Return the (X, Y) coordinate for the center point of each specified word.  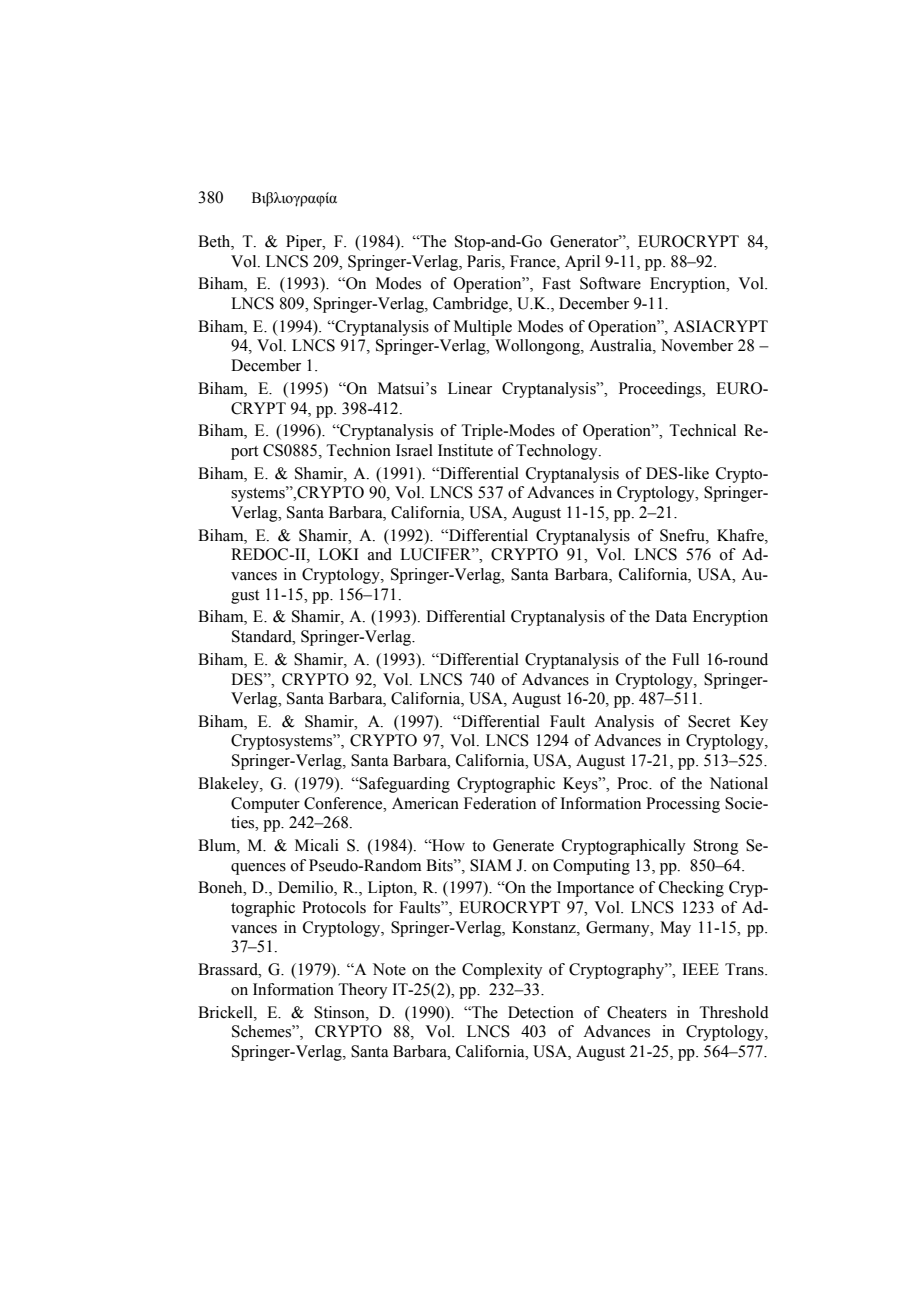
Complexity (502, 971)
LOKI (339, 554)
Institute (465, 450)
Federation (500, 803)
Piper (305, 243)
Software (610, 283)
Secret (709, 721)
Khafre (741, 535)
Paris (485, 261)
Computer (265, 805)
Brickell (226, 1012)
